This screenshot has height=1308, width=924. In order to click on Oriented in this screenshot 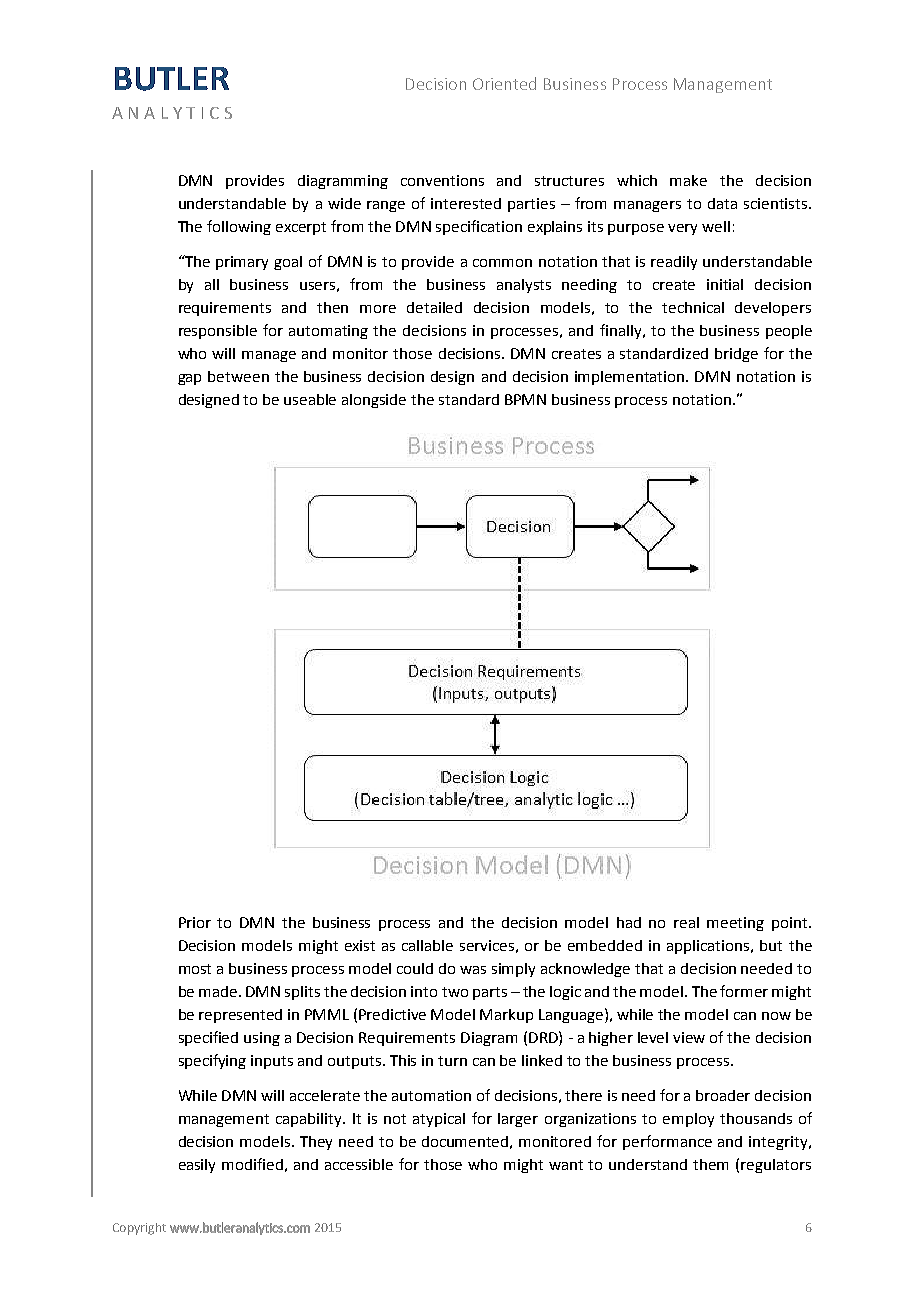, I will do `click(504, 83)`.
